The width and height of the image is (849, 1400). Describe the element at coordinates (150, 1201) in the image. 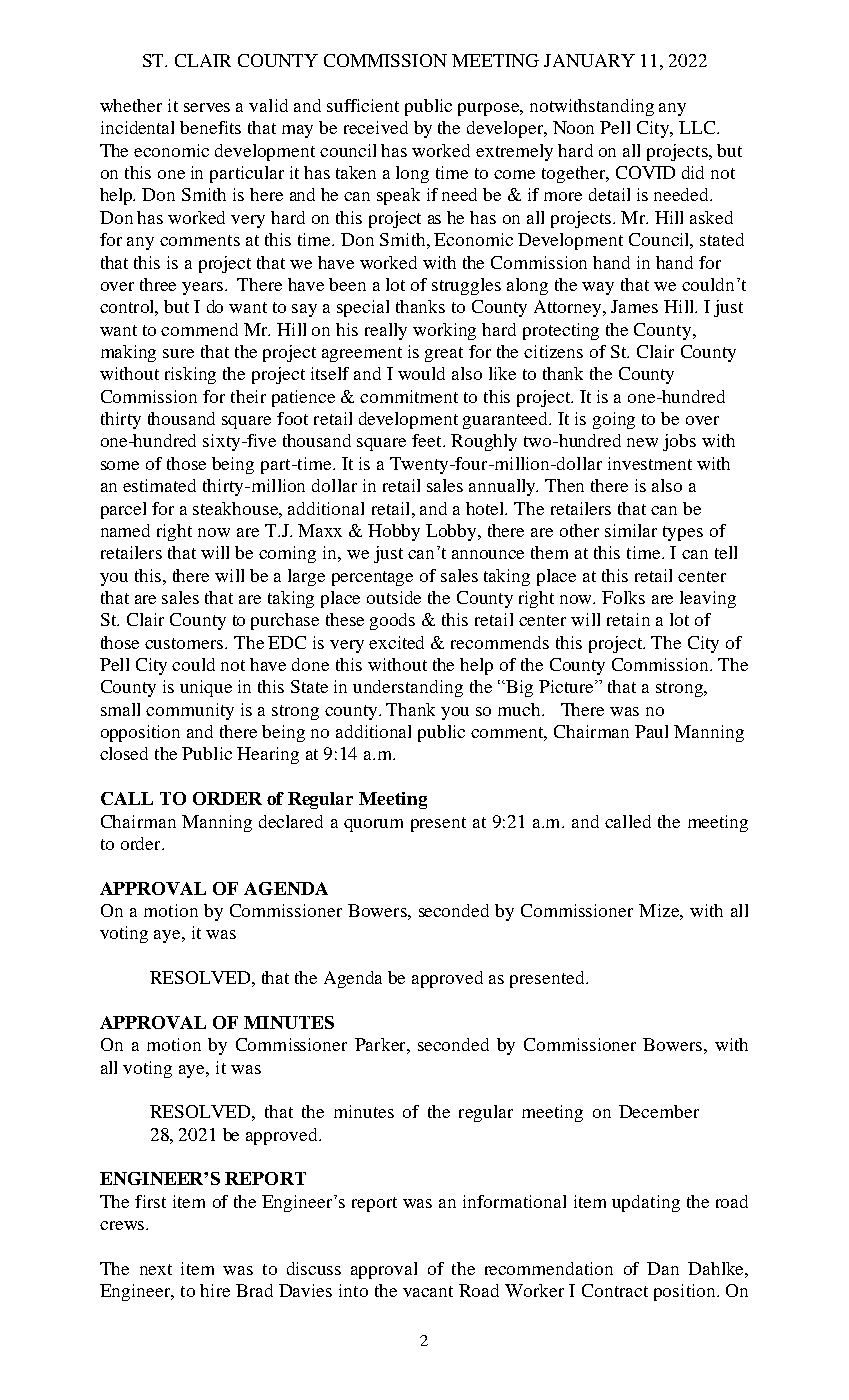

I see `first` at that location.
